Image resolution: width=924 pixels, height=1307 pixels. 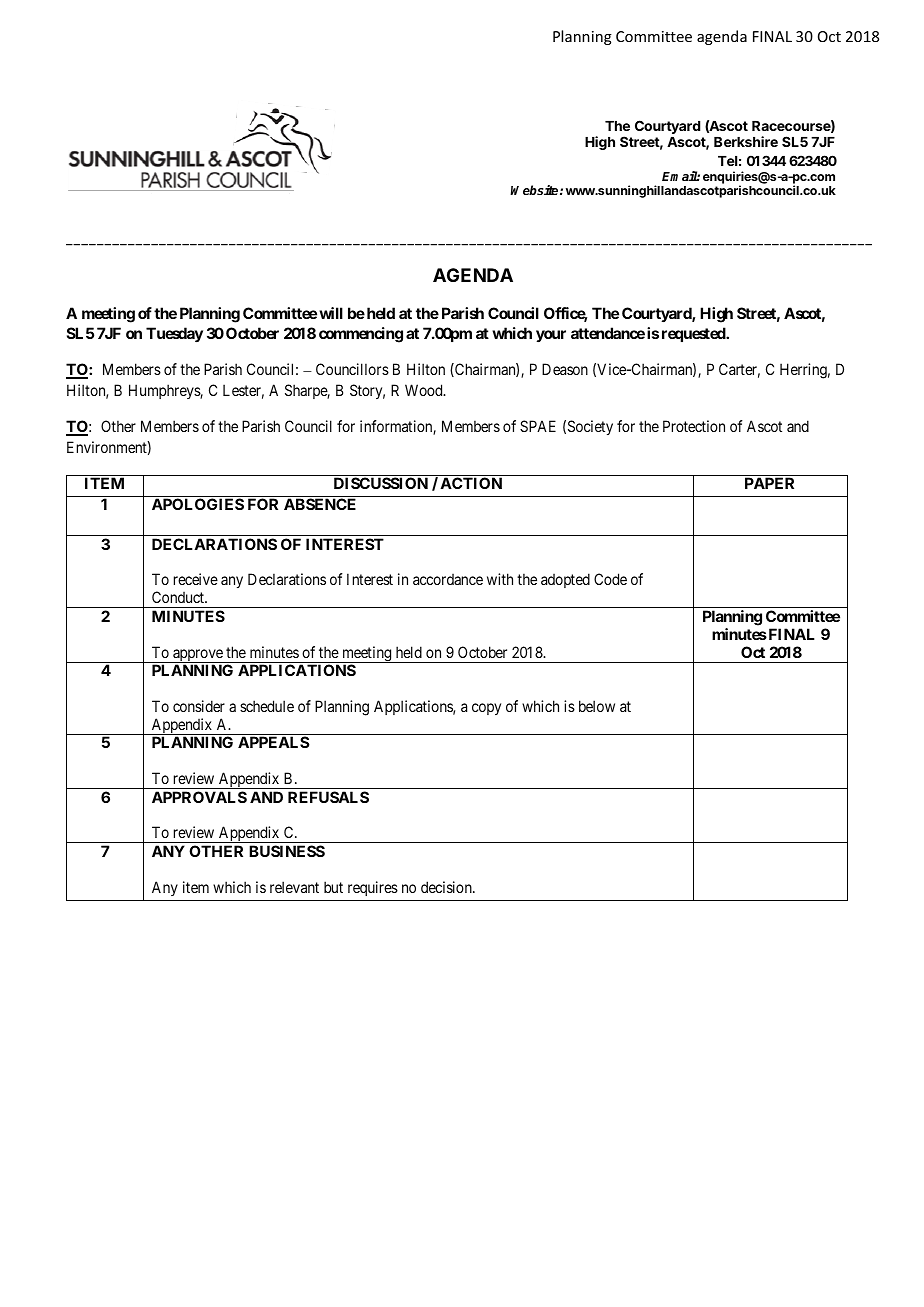 I want to click on Tuesday, so click(x=174, y=335).
